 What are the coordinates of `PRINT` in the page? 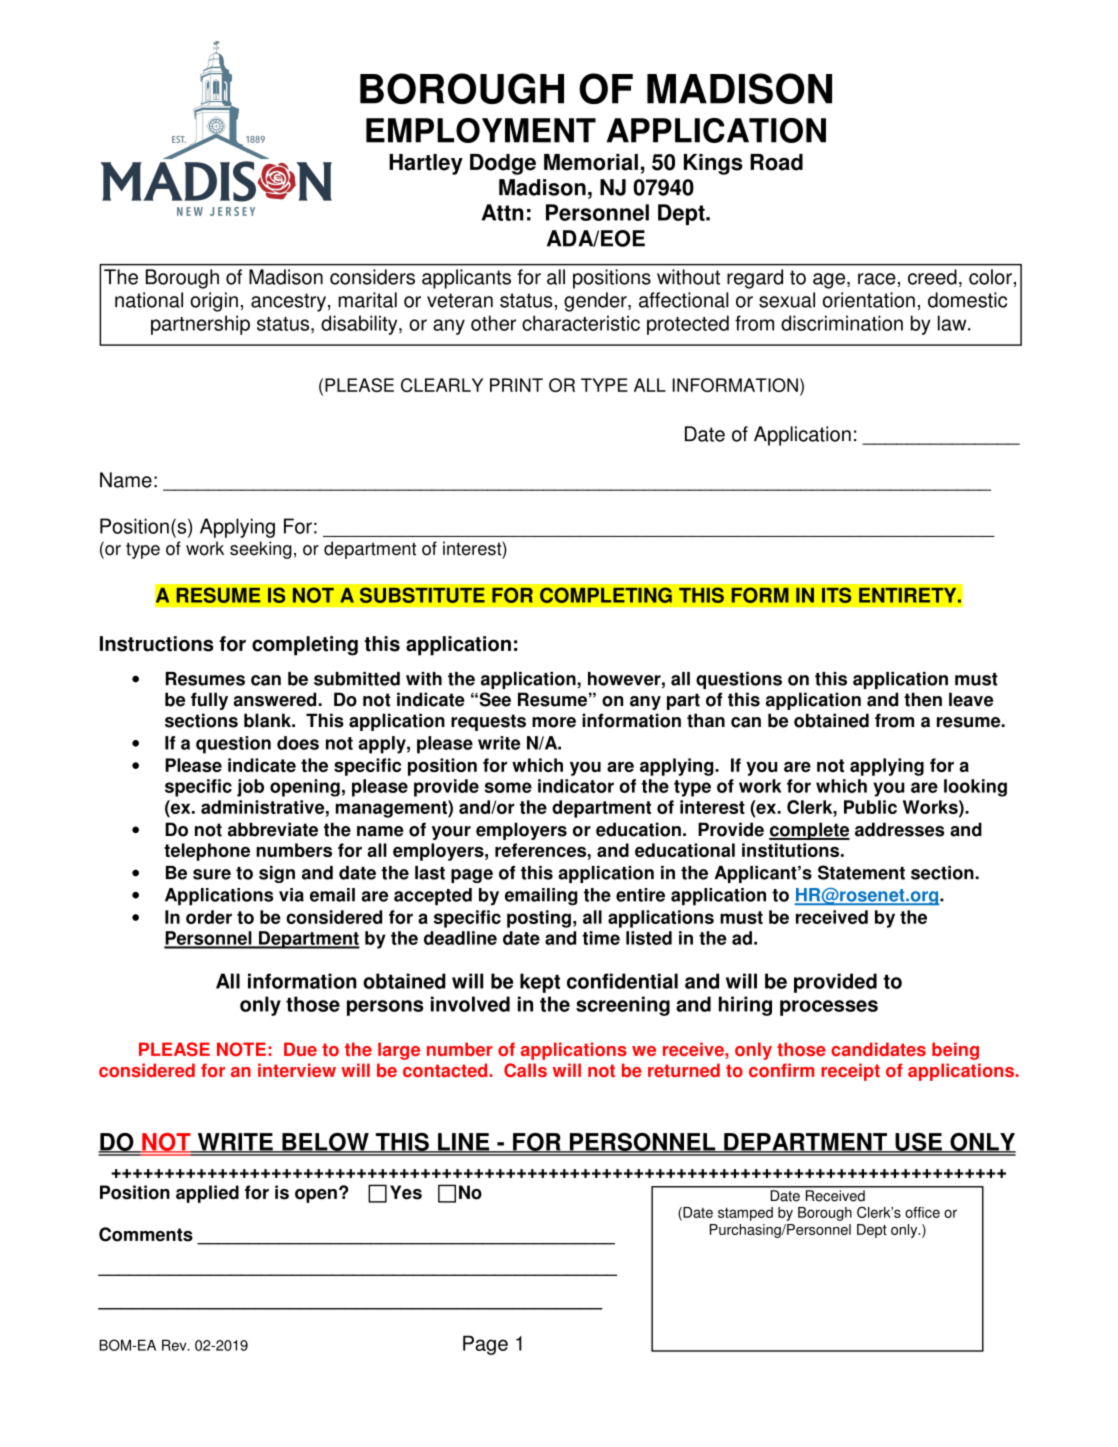 It's located at (516, 385).
